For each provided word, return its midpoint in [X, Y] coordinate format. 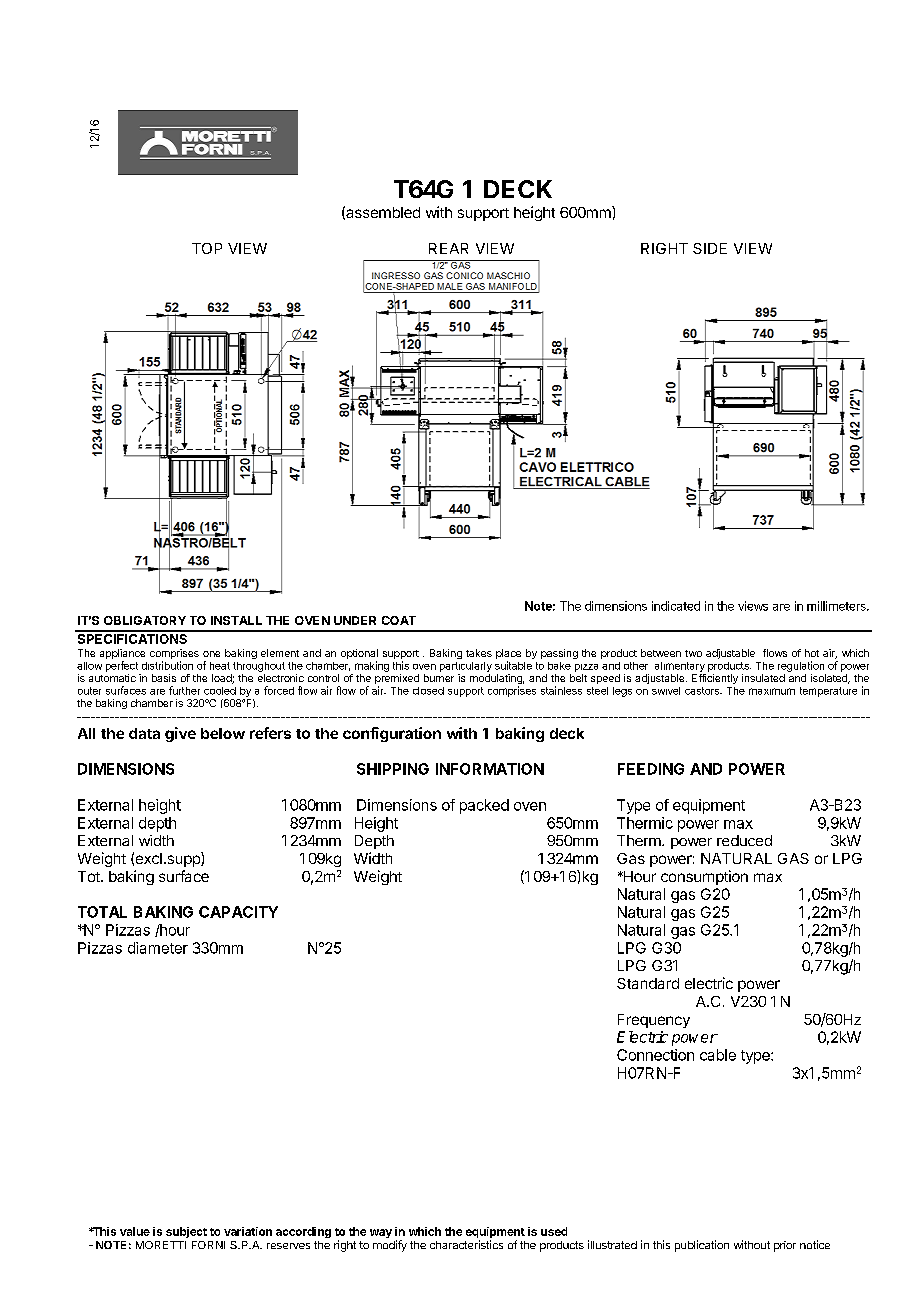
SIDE [710, 248]
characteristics [466, 1244]
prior [785, 1246]
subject [186, 1232]
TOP [207, 248]
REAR [448, 248]
